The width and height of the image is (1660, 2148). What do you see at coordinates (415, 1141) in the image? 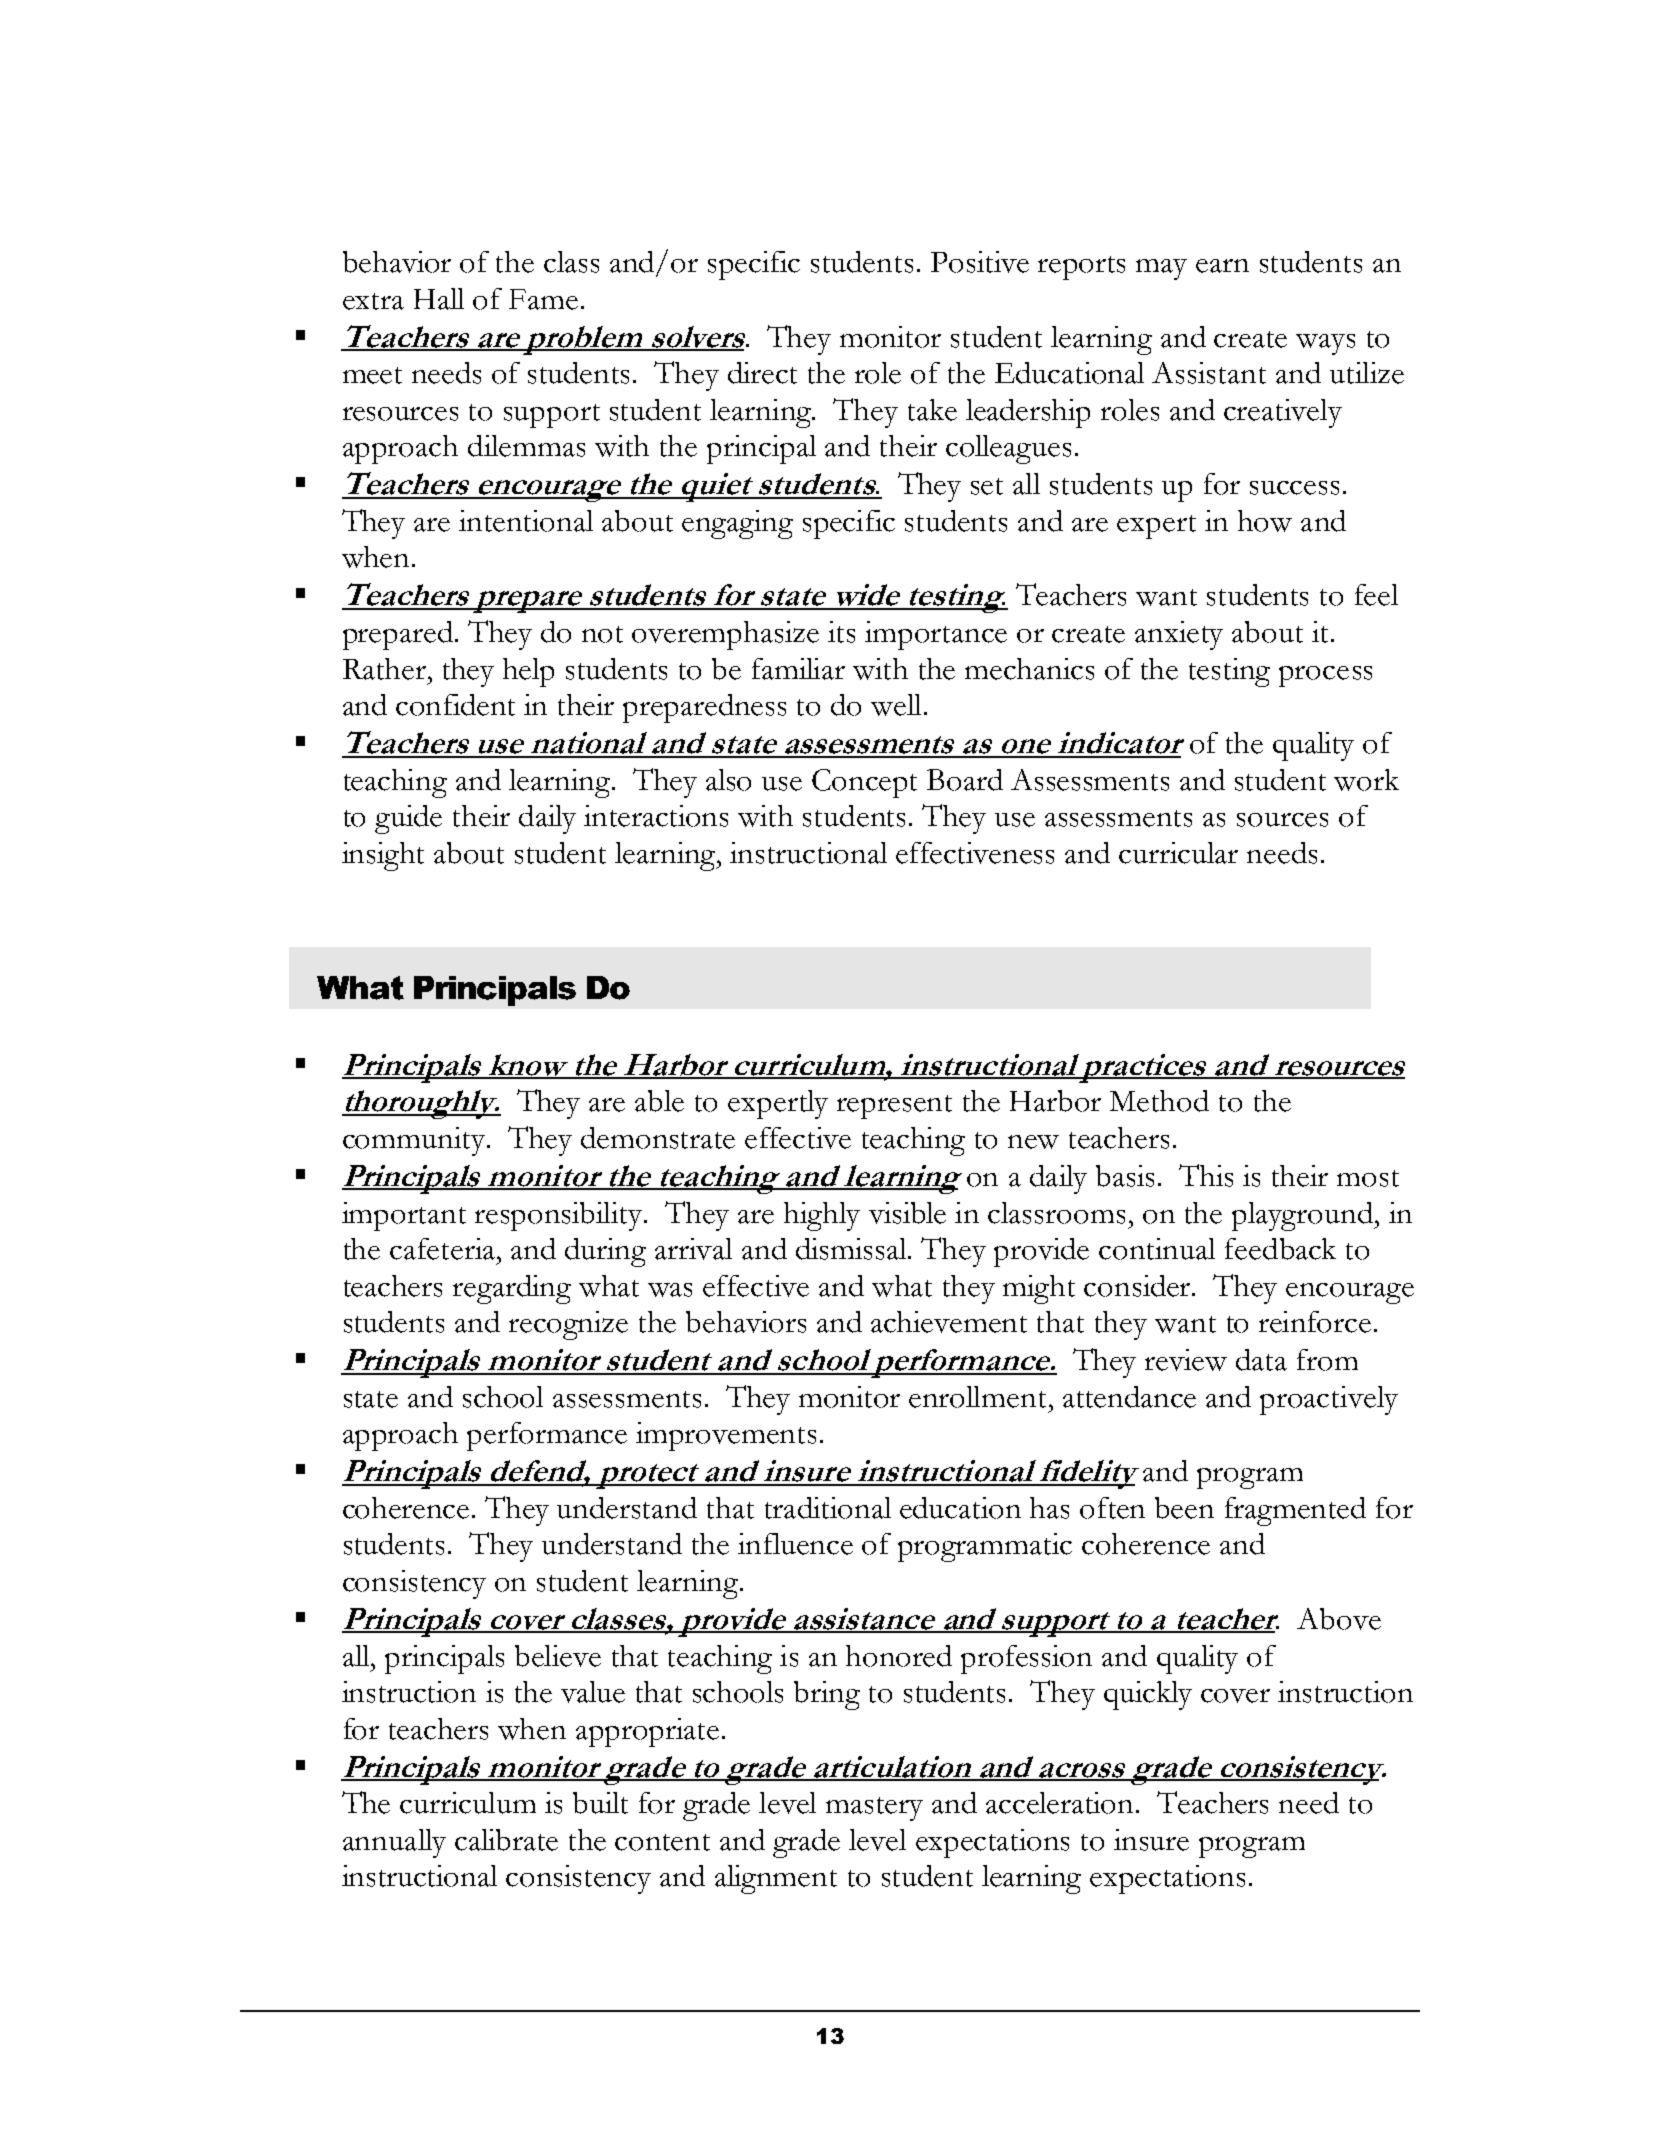
I see `community` at bounding box center [415, 1141].
